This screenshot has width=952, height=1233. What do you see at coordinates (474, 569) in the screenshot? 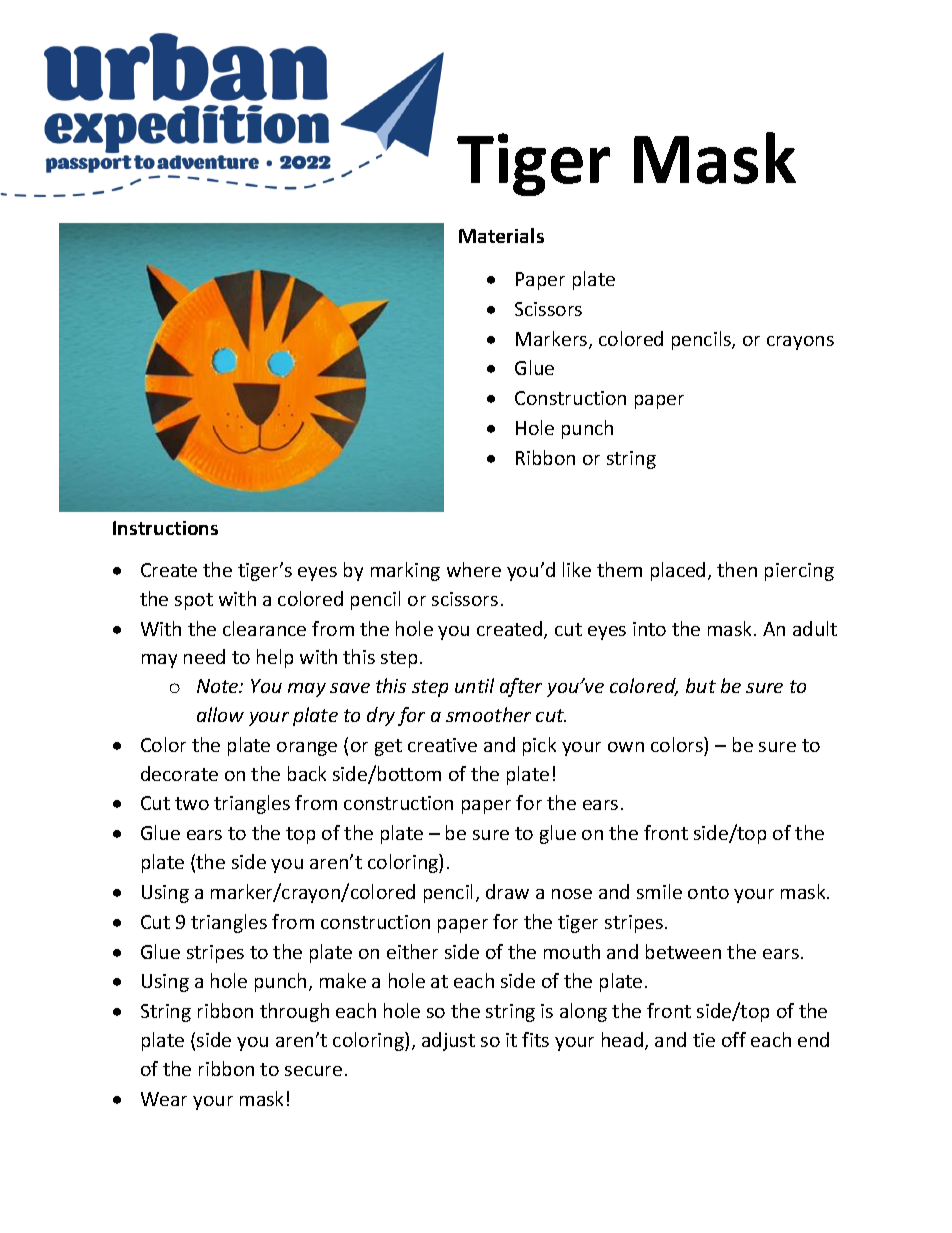
I see `where` at bounding box center [474, 569].
